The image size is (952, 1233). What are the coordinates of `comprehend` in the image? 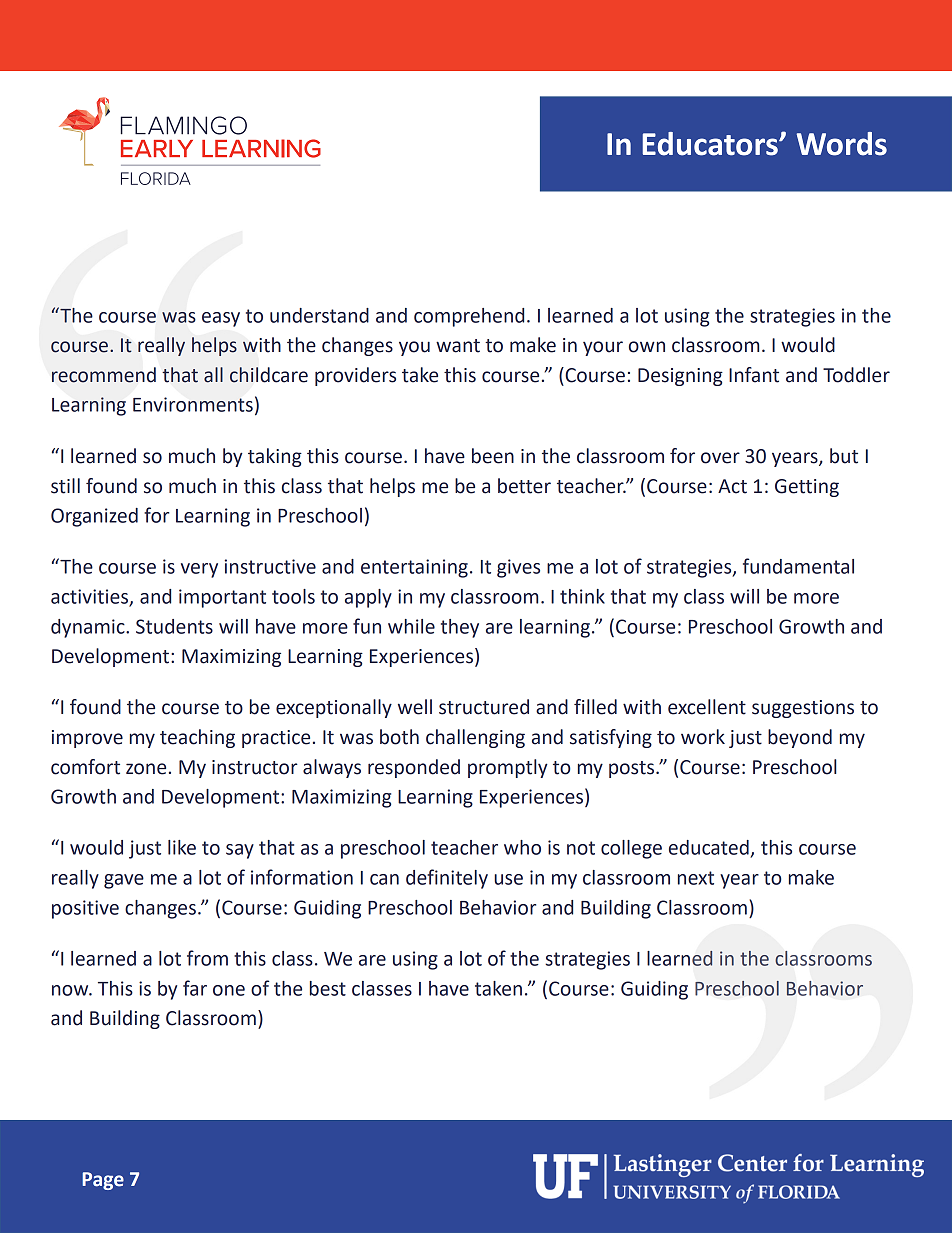 It's located at (469, 317).
